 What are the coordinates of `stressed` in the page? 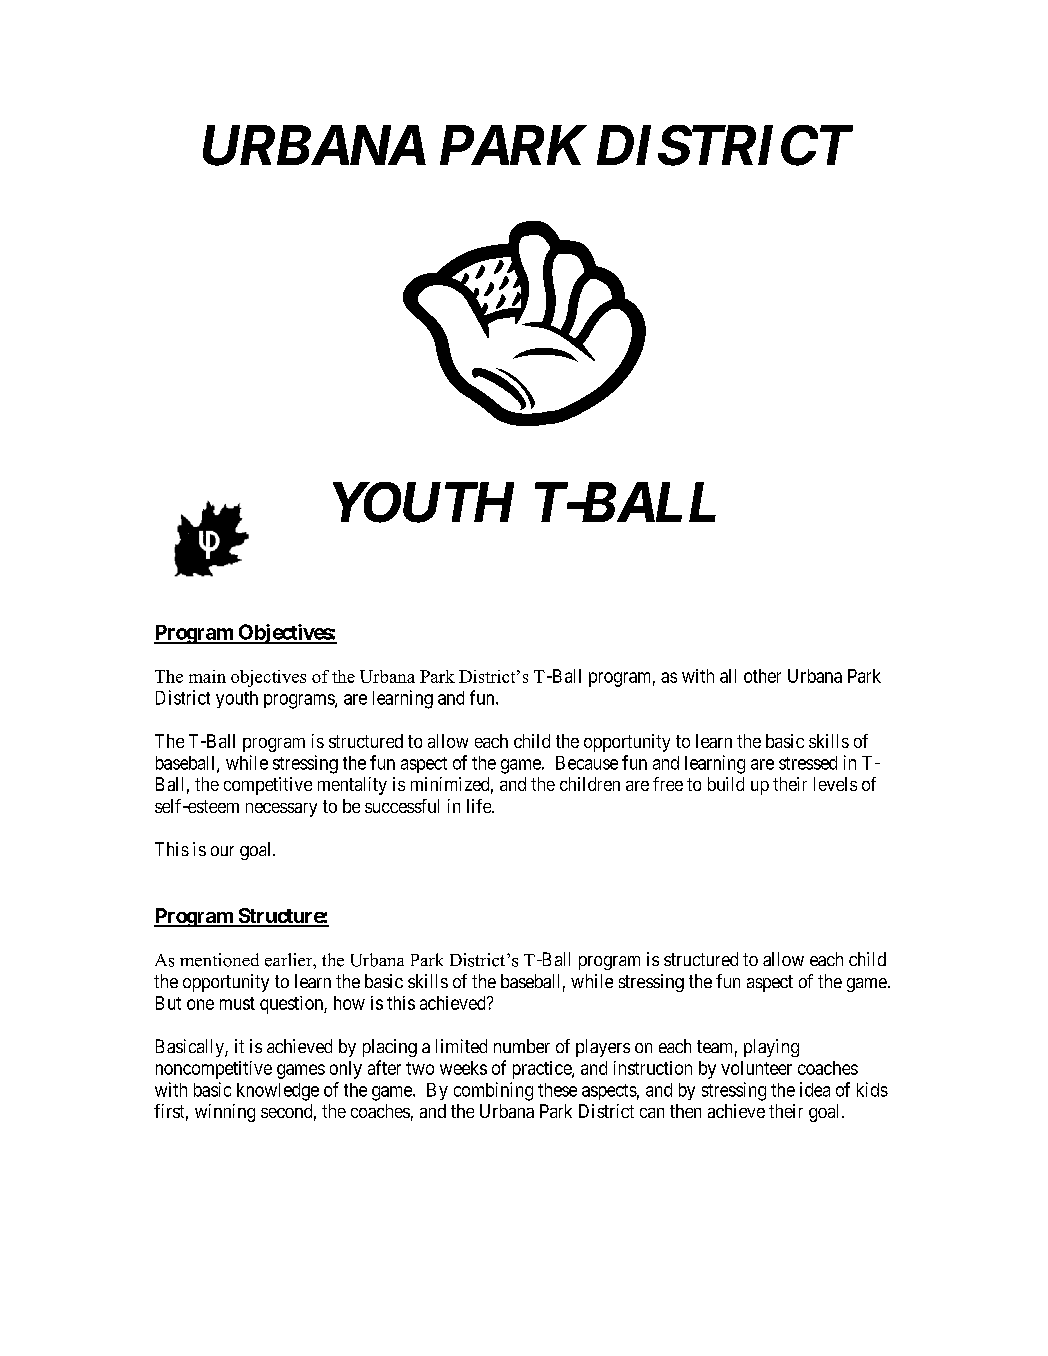 It's located at (808, 763).
